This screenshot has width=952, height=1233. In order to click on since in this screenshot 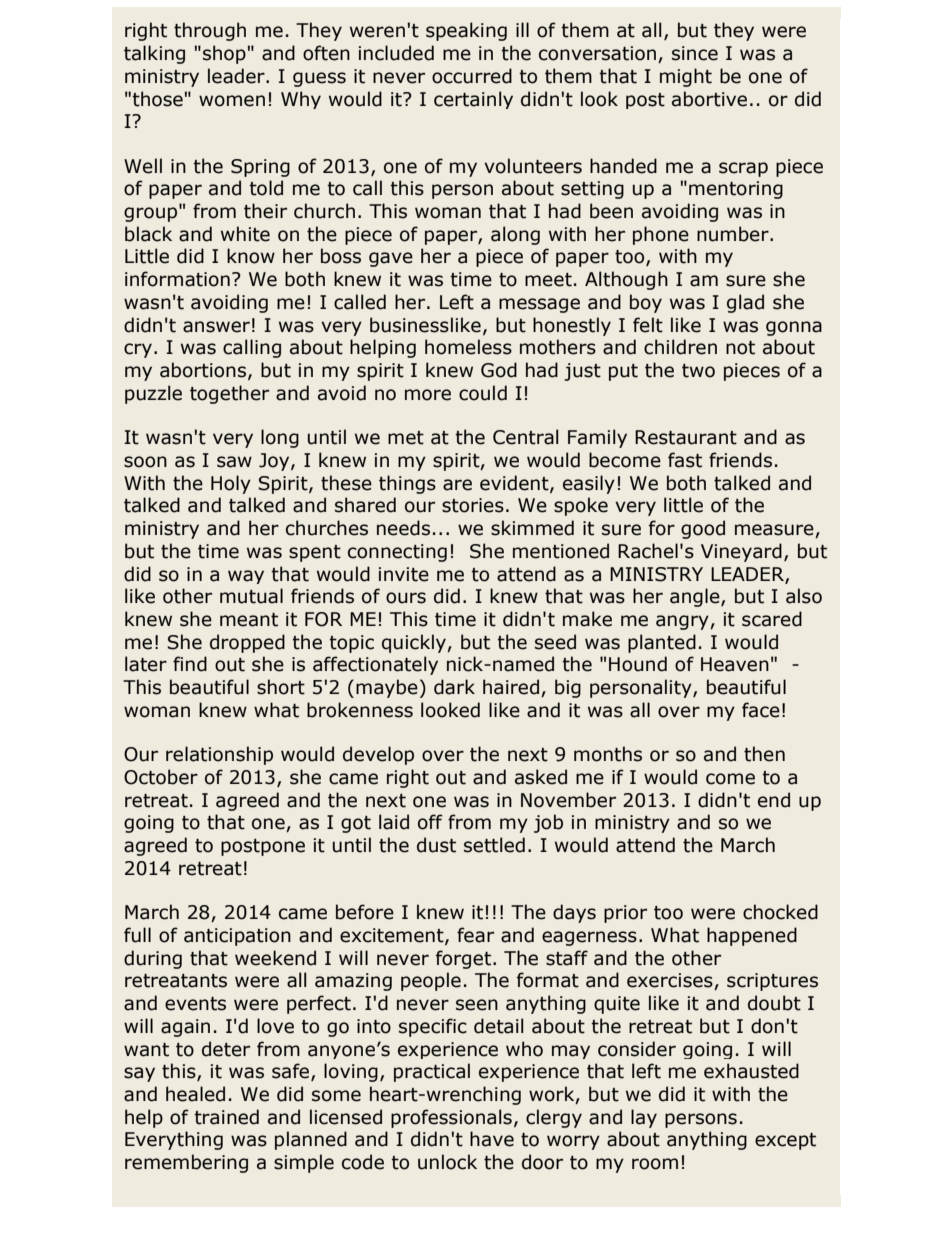, I will do `click(695, 53)`.
